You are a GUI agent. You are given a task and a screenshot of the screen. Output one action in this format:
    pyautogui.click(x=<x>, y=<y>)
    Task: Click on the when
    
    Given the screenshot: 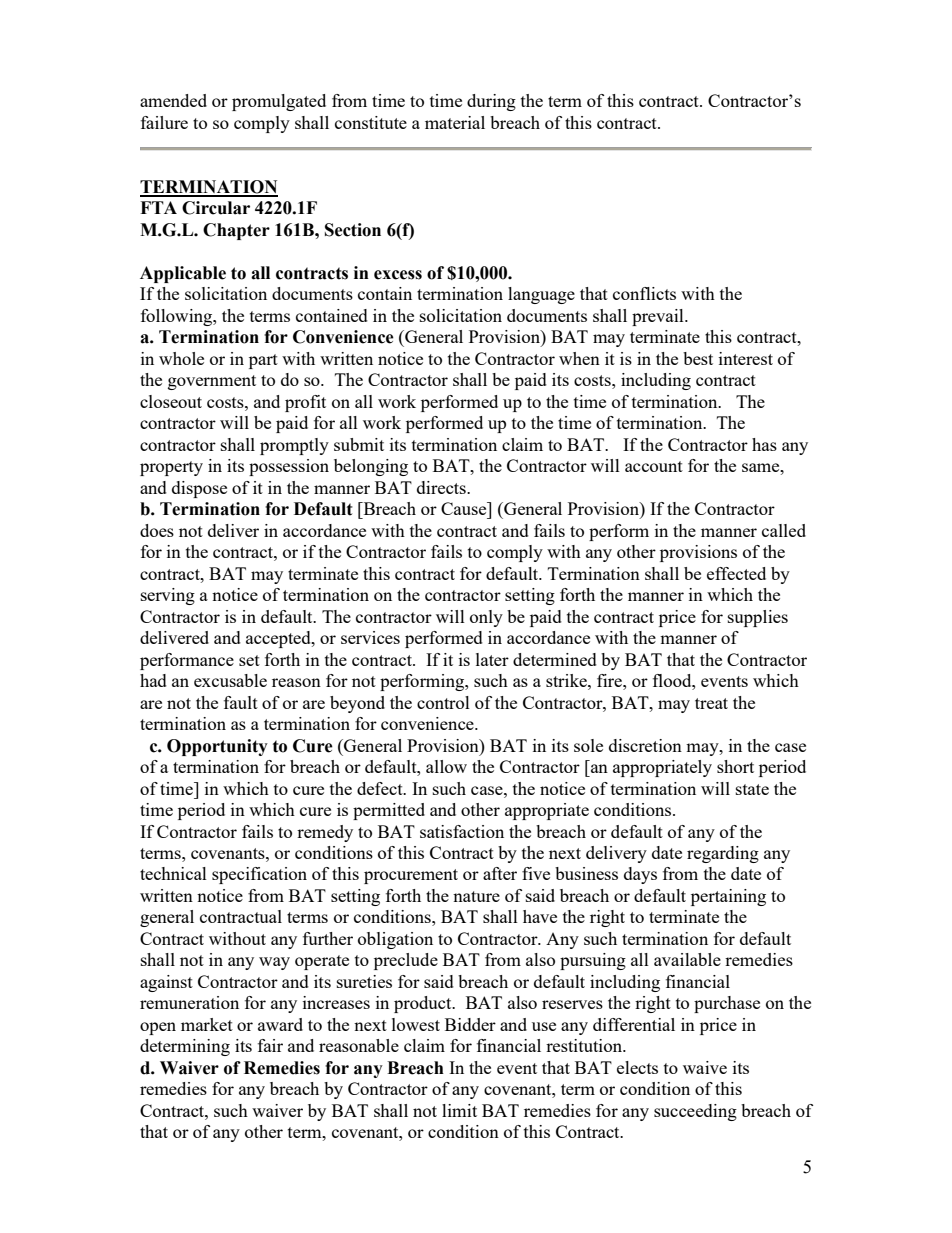 What is the action you would take?
    pyautogui.click(x=579, y=358)
